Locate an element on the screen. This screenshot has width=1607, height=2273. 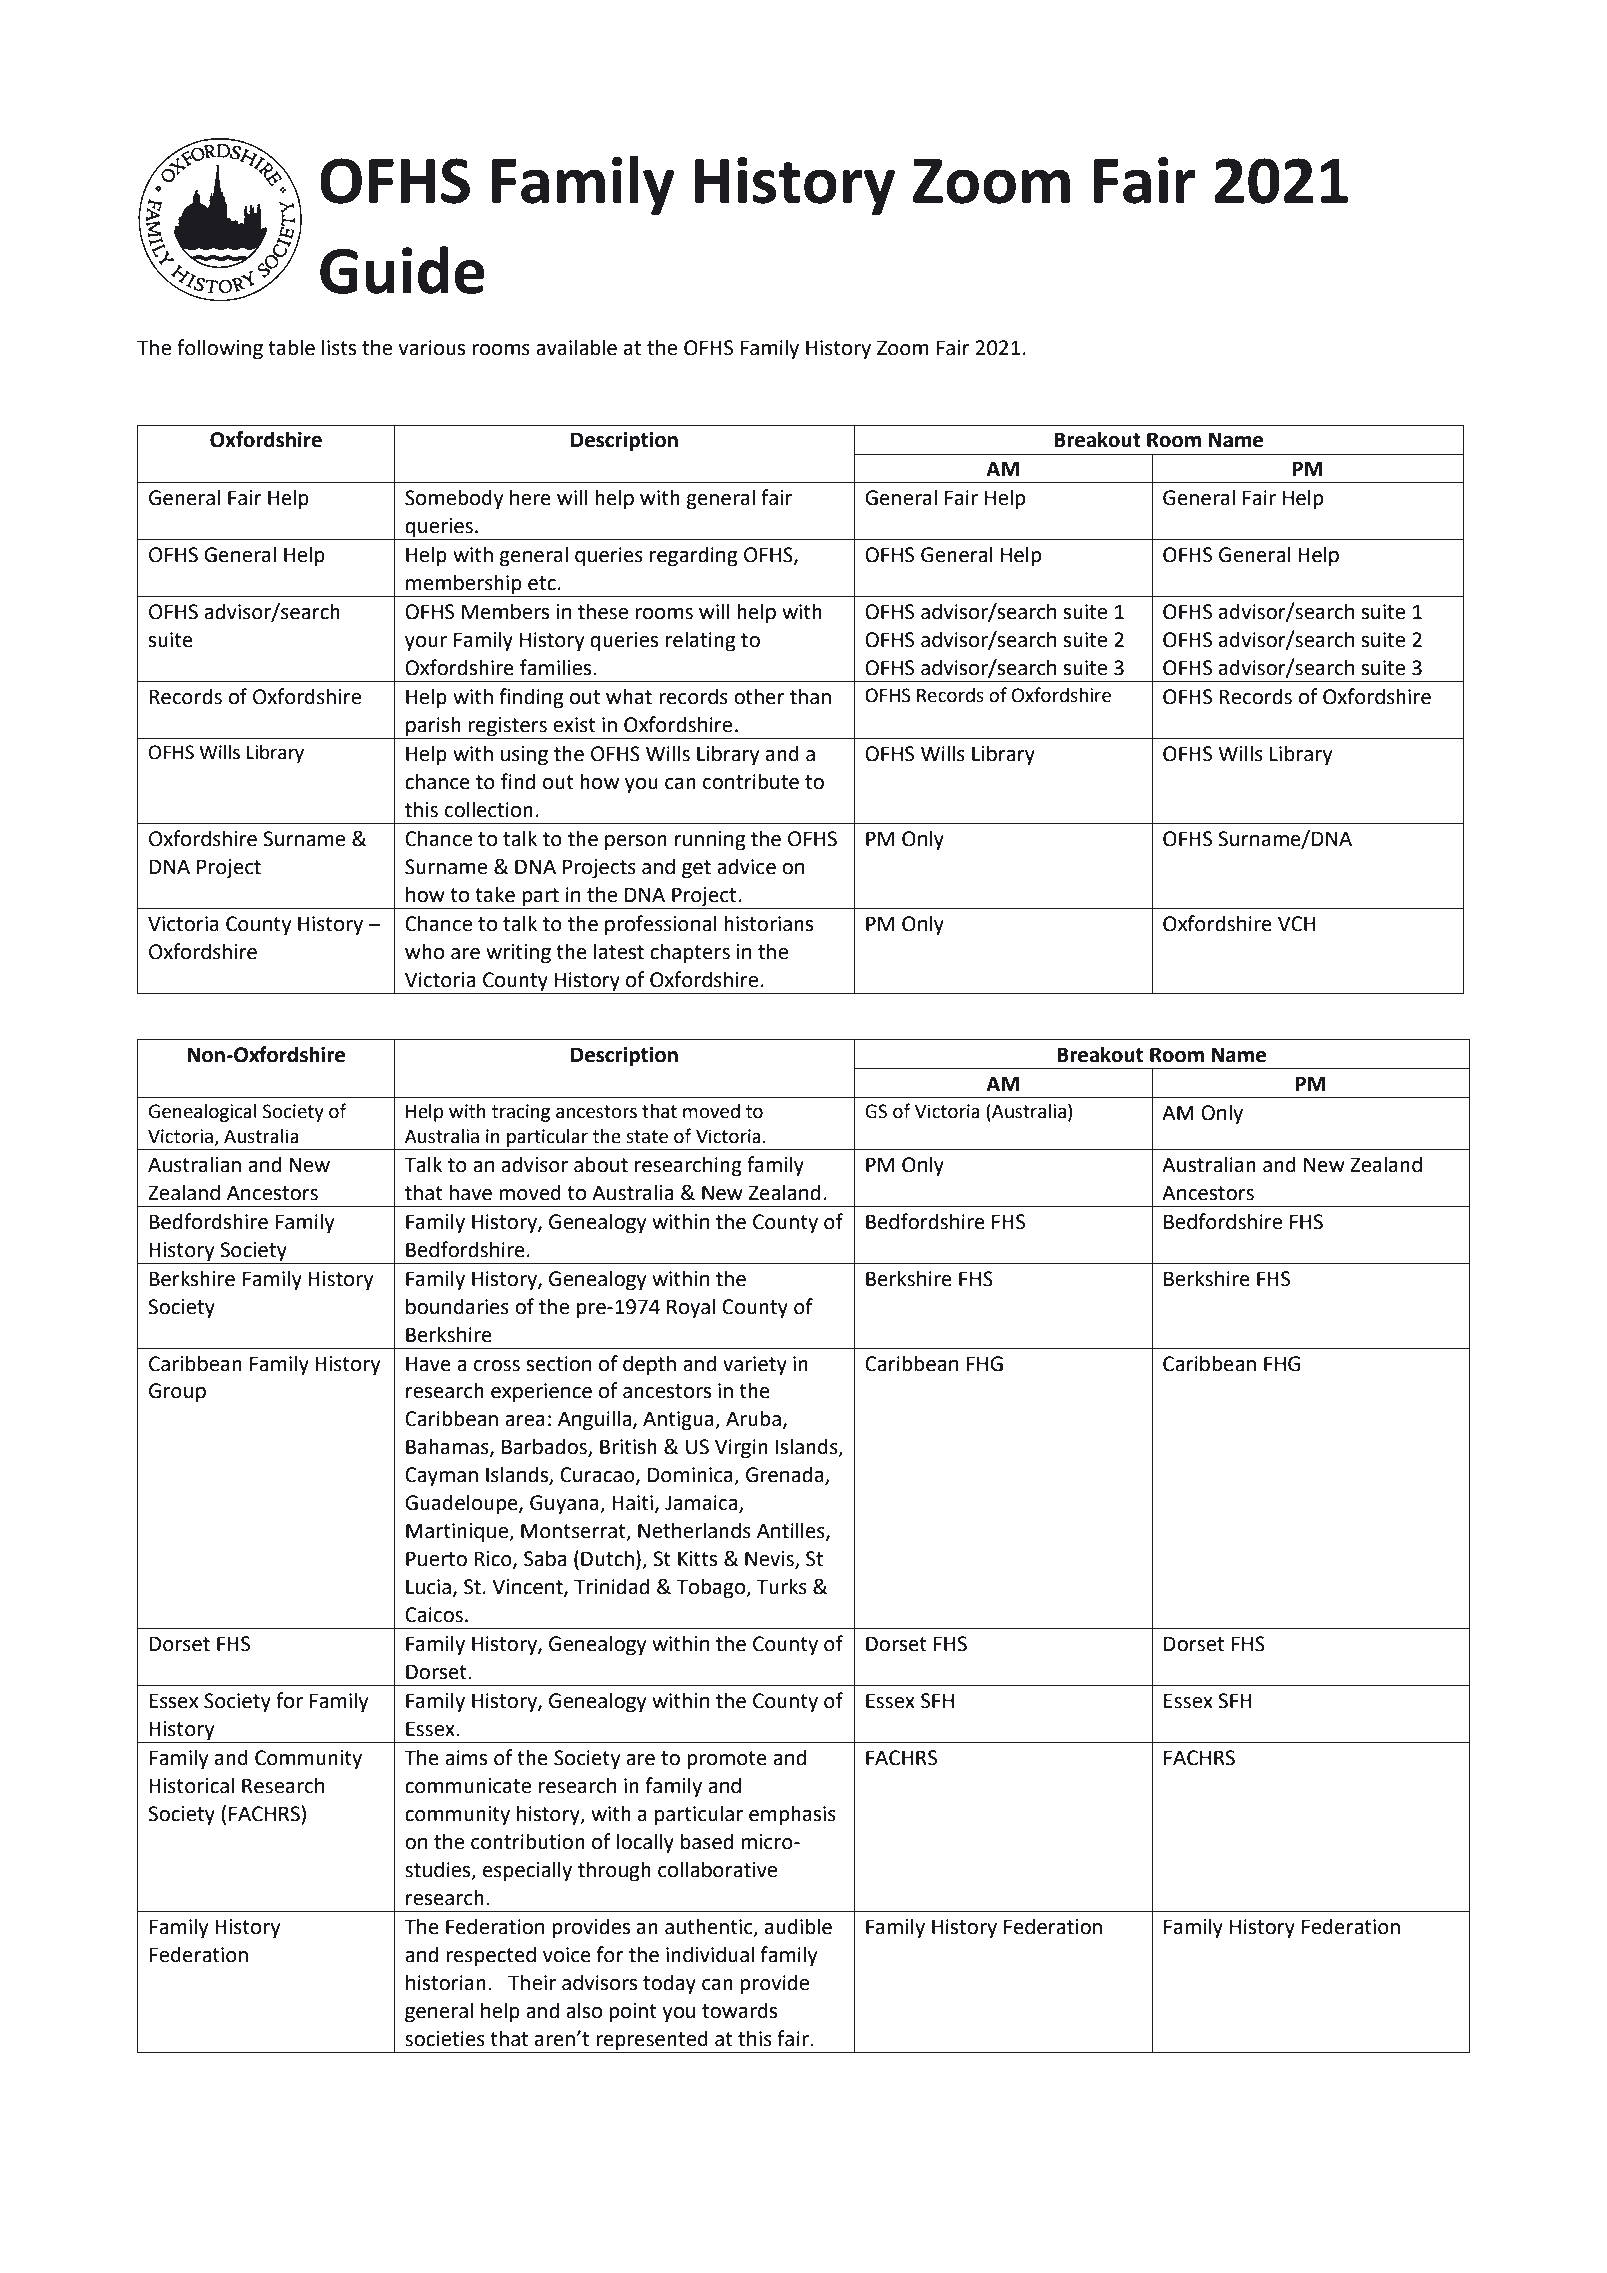
audible is located at coordinates (798, 1926).
